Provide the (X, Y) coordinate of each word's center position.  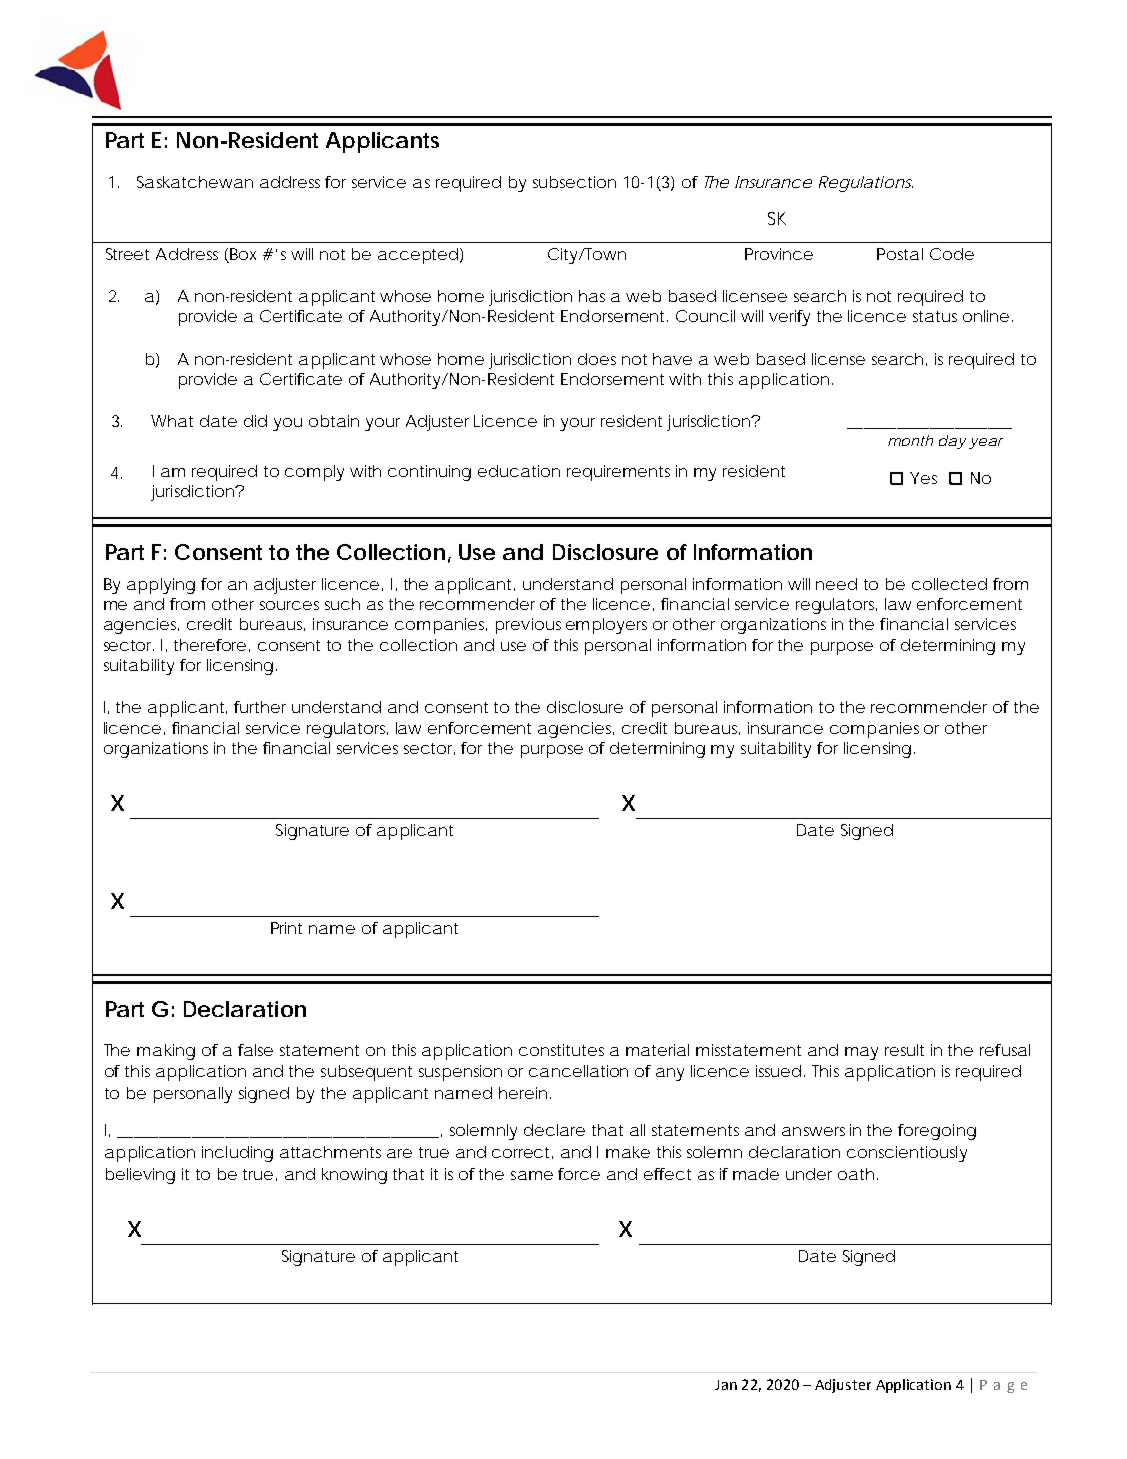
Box (243, 254)
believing (140, 1176)
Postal (900, 254)
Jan (726, 1385)
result (904, 1050)
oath (856, 1174)
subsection (574, 182)
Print (286, 928)
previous (528, 626)
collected (949, 584)
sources (289, 605)
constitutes (561, 1050)
